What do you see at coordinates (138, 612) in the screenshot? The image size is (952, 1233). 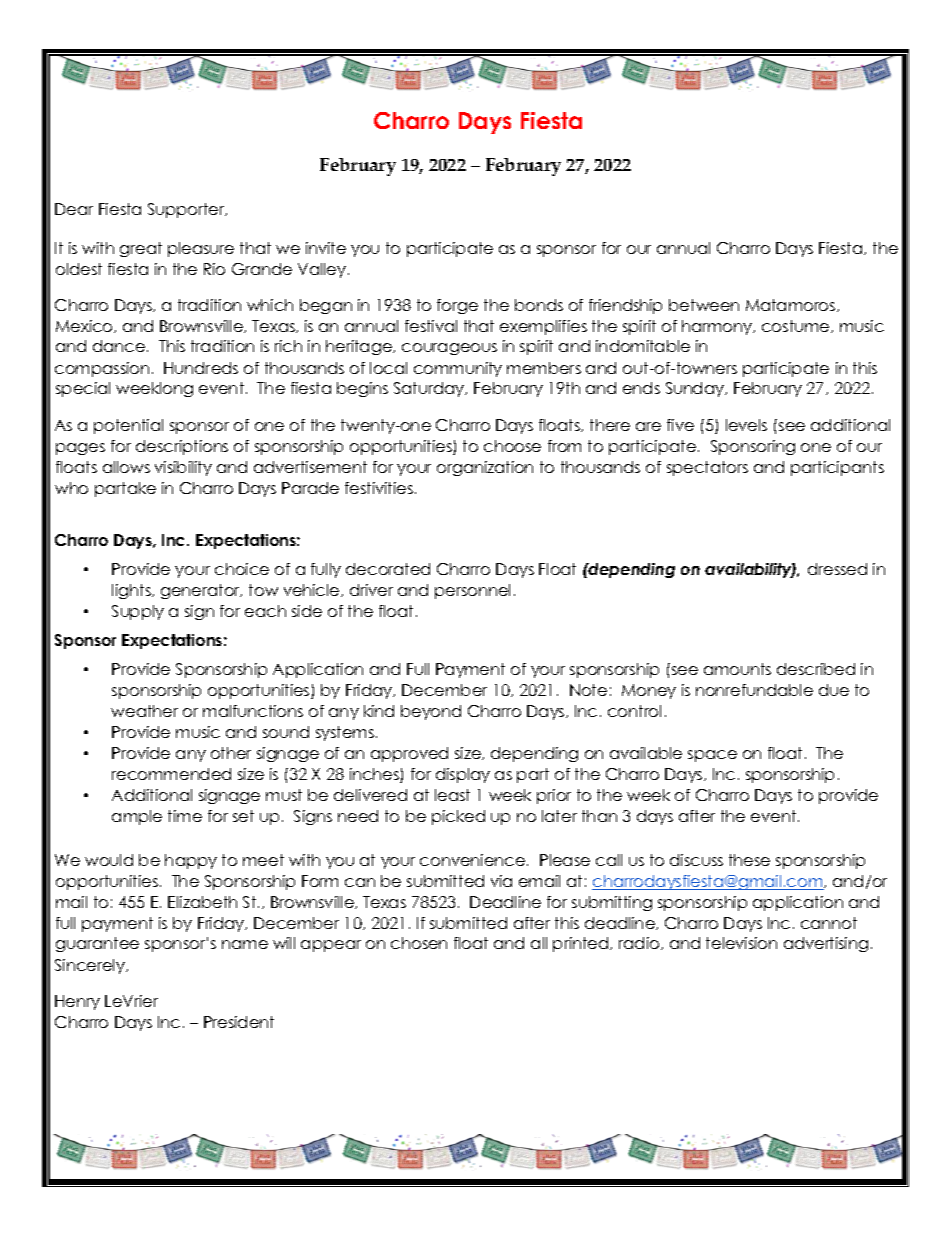 I see `Supply` at bounding box center [138, 612].
